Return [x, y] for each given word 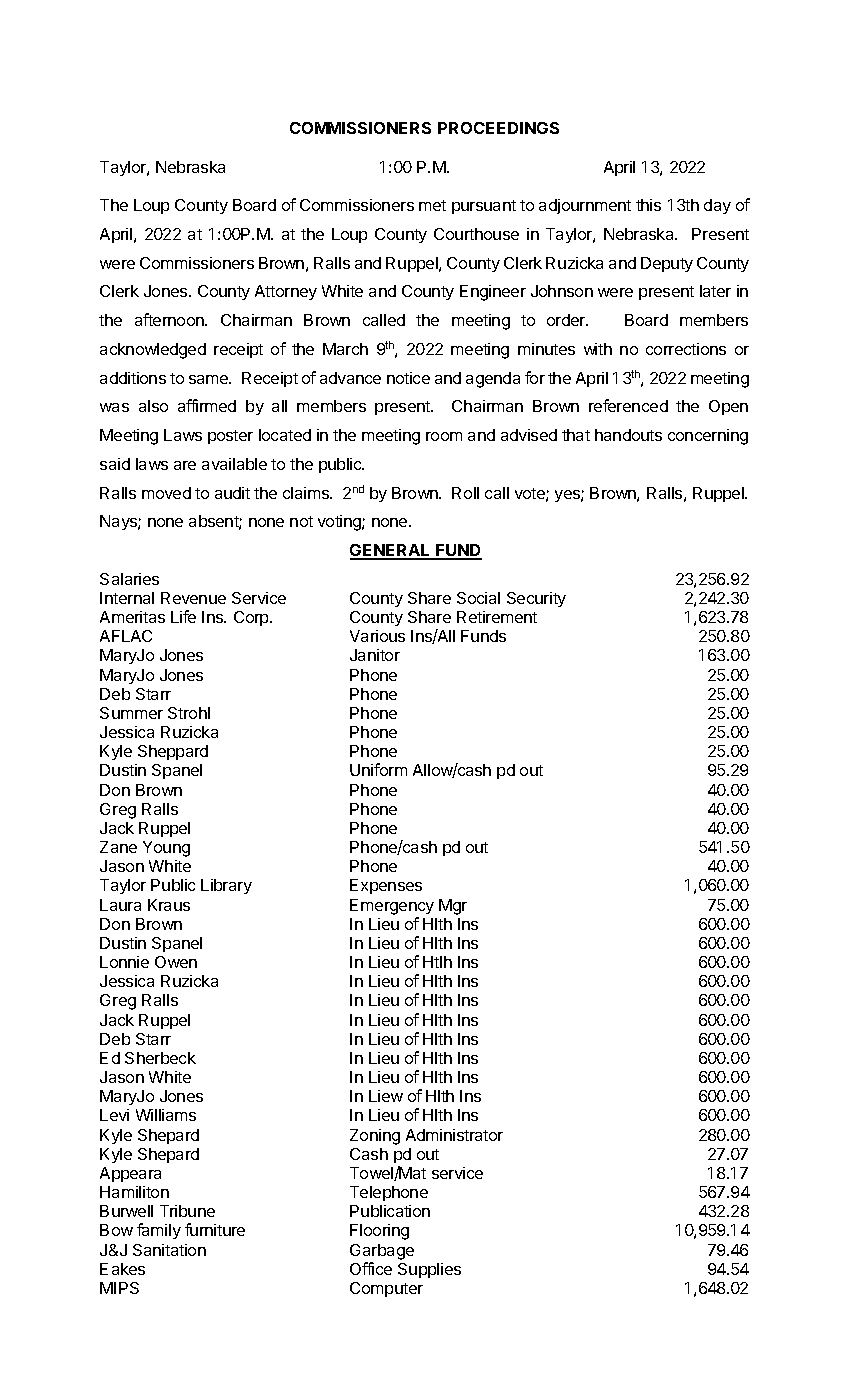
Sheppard [173, 752]
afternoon [170, 319]
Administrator [454, 1135]
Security [536, 599]
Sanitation [169, 1250]
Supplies [429, 1270]
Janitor [375, 655]
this [648, 205]
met [432, 205]
